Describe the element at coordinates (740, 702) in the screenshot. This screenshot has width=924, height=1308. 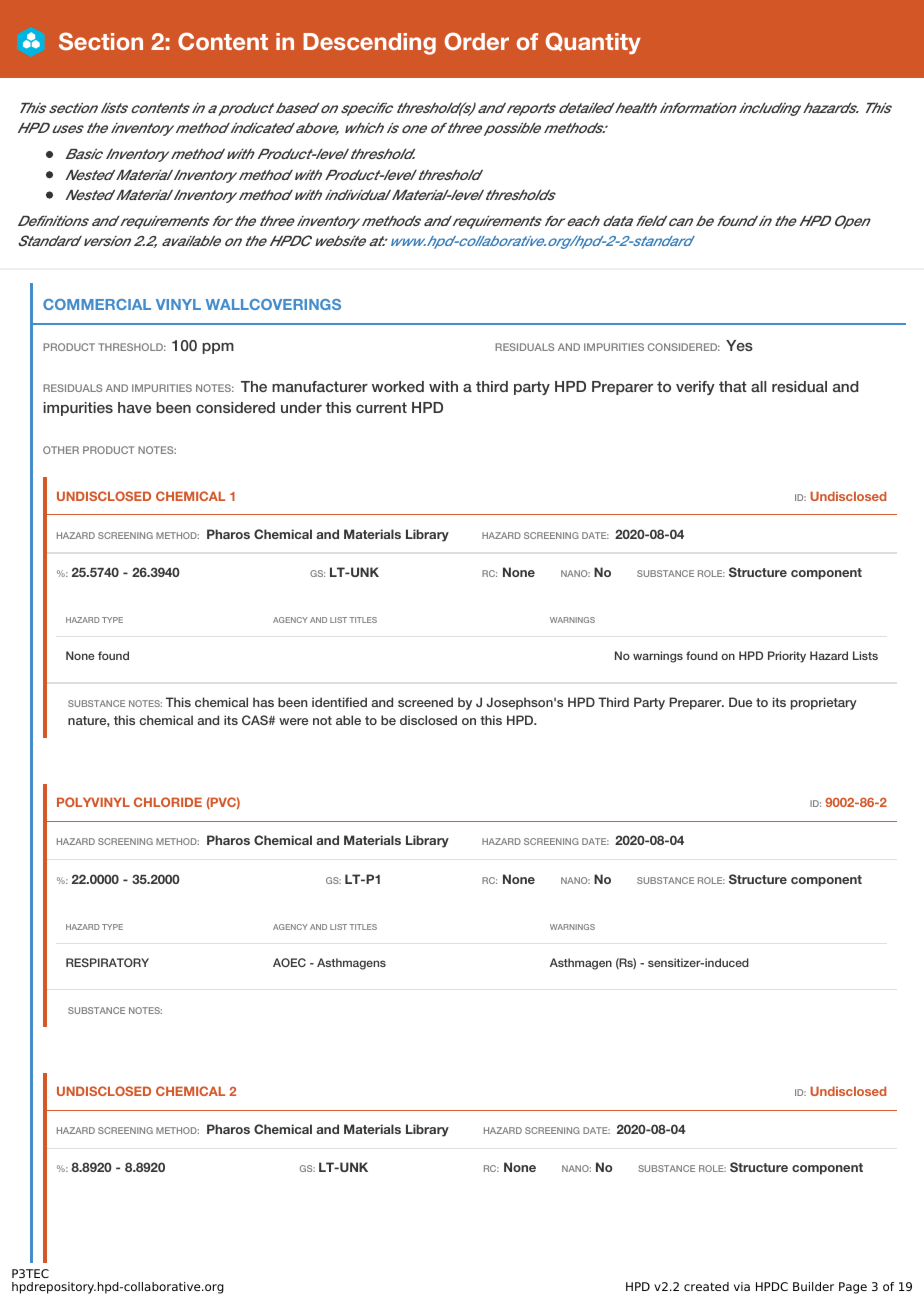
I see `Due` at that location.
